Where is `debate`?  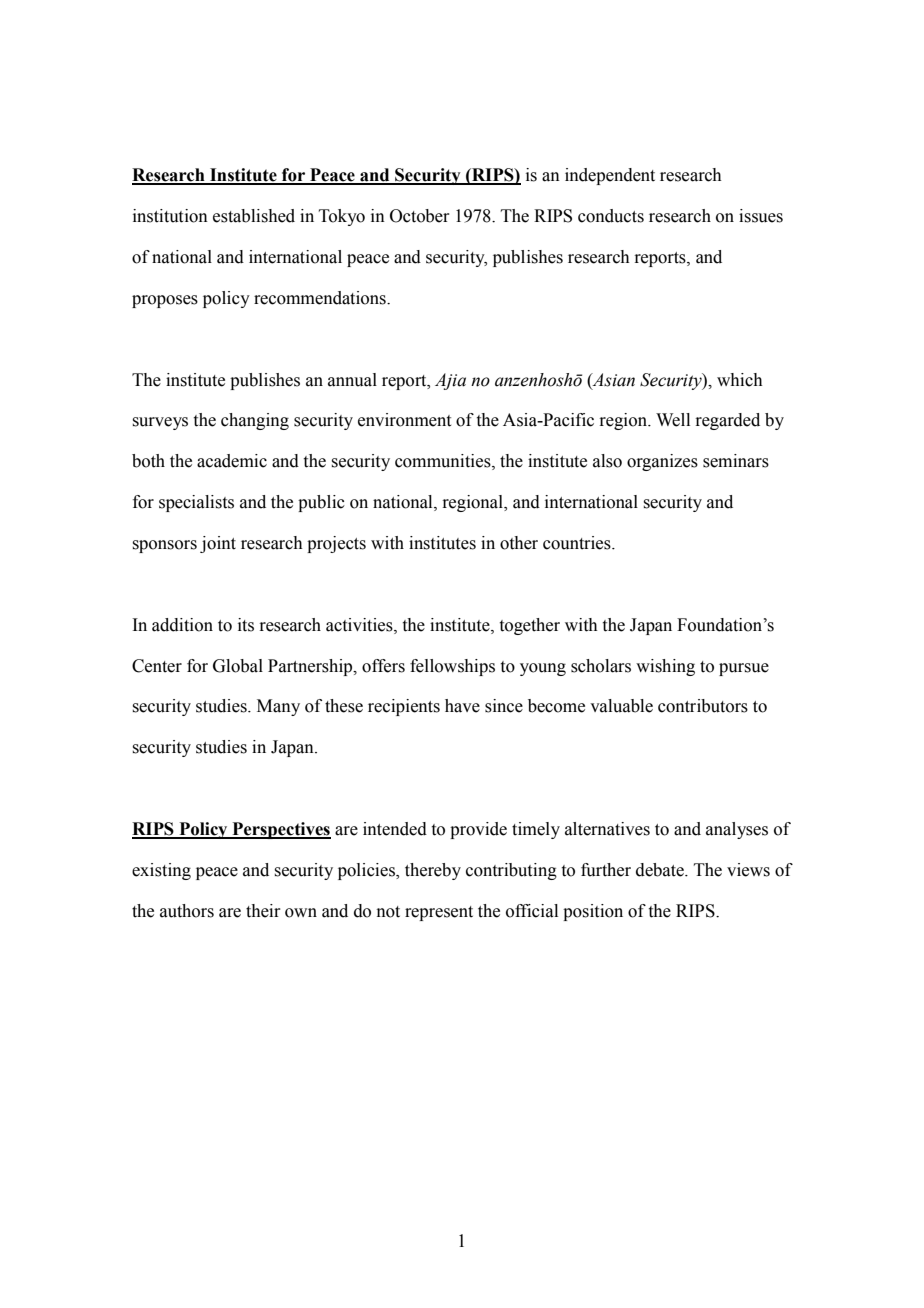
debate is located at coordinates (661, 870).
